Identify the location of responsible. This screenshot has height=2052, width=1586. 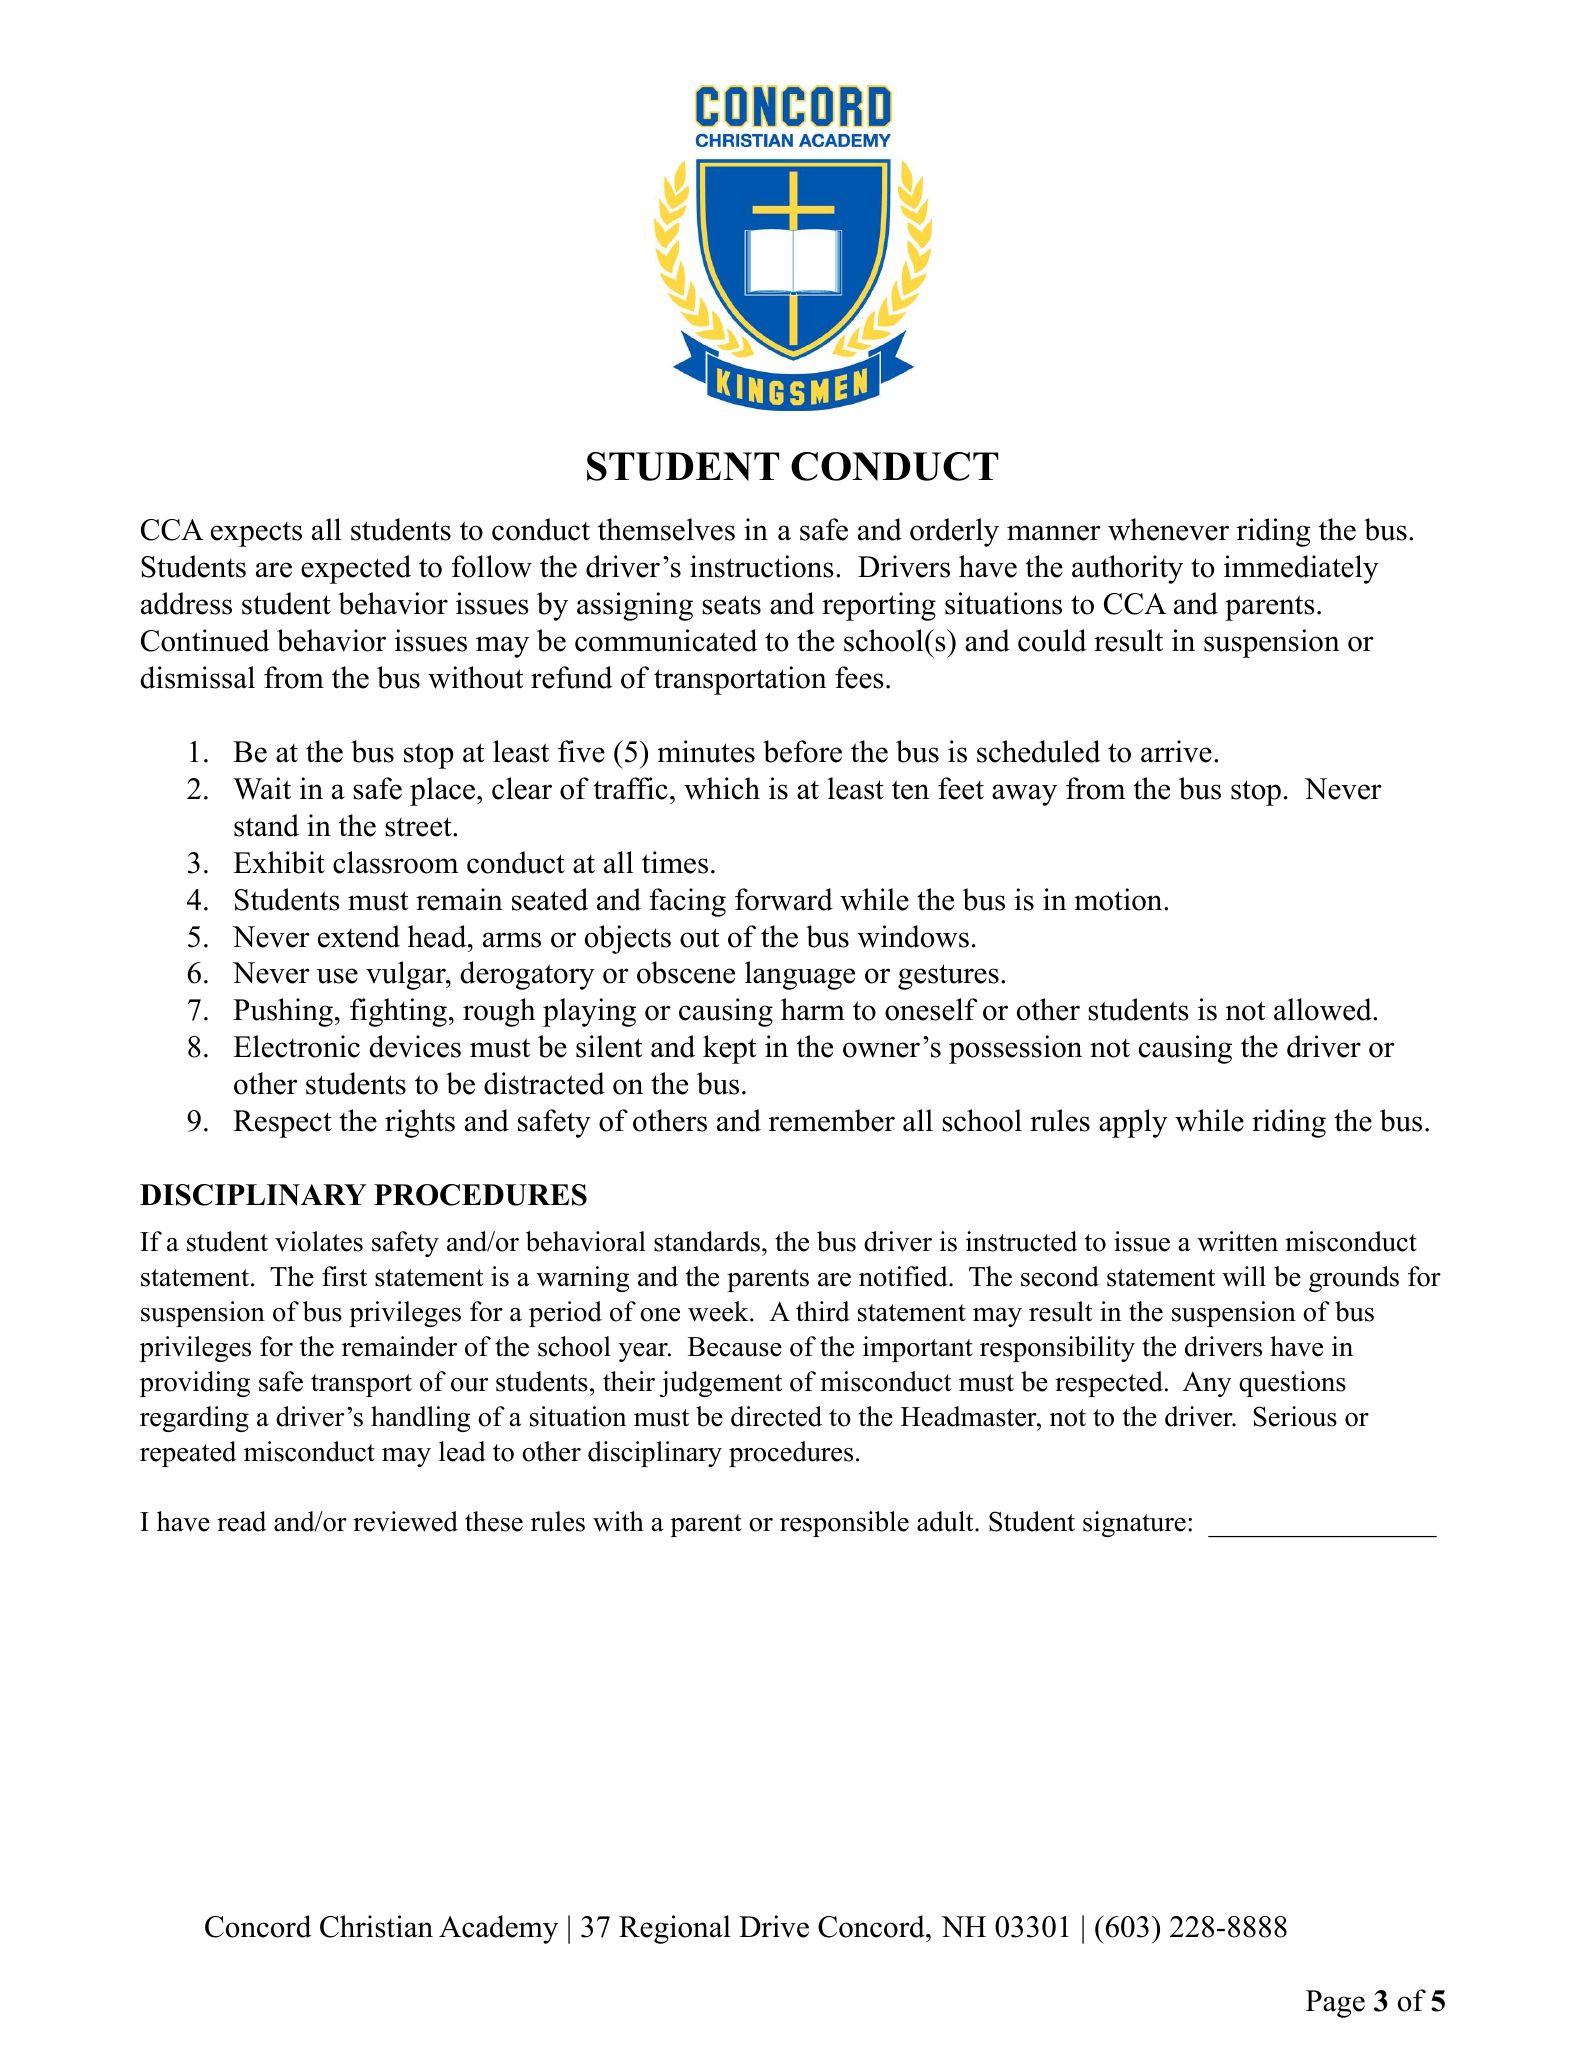
(844, 1524).
